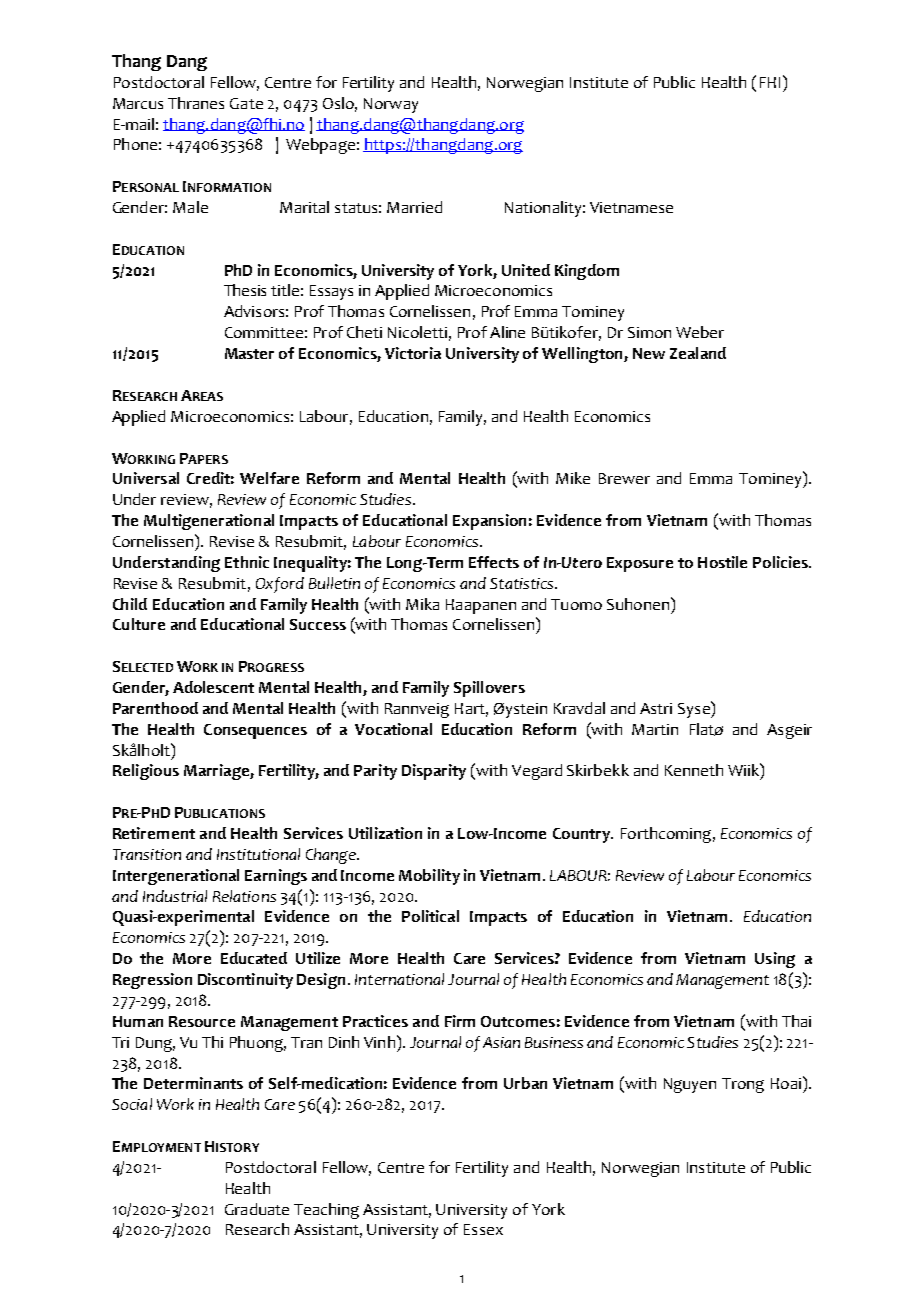 The width and height of the screenshot is (924, 1308). I want to click on Expansion, so click(489, 522).
